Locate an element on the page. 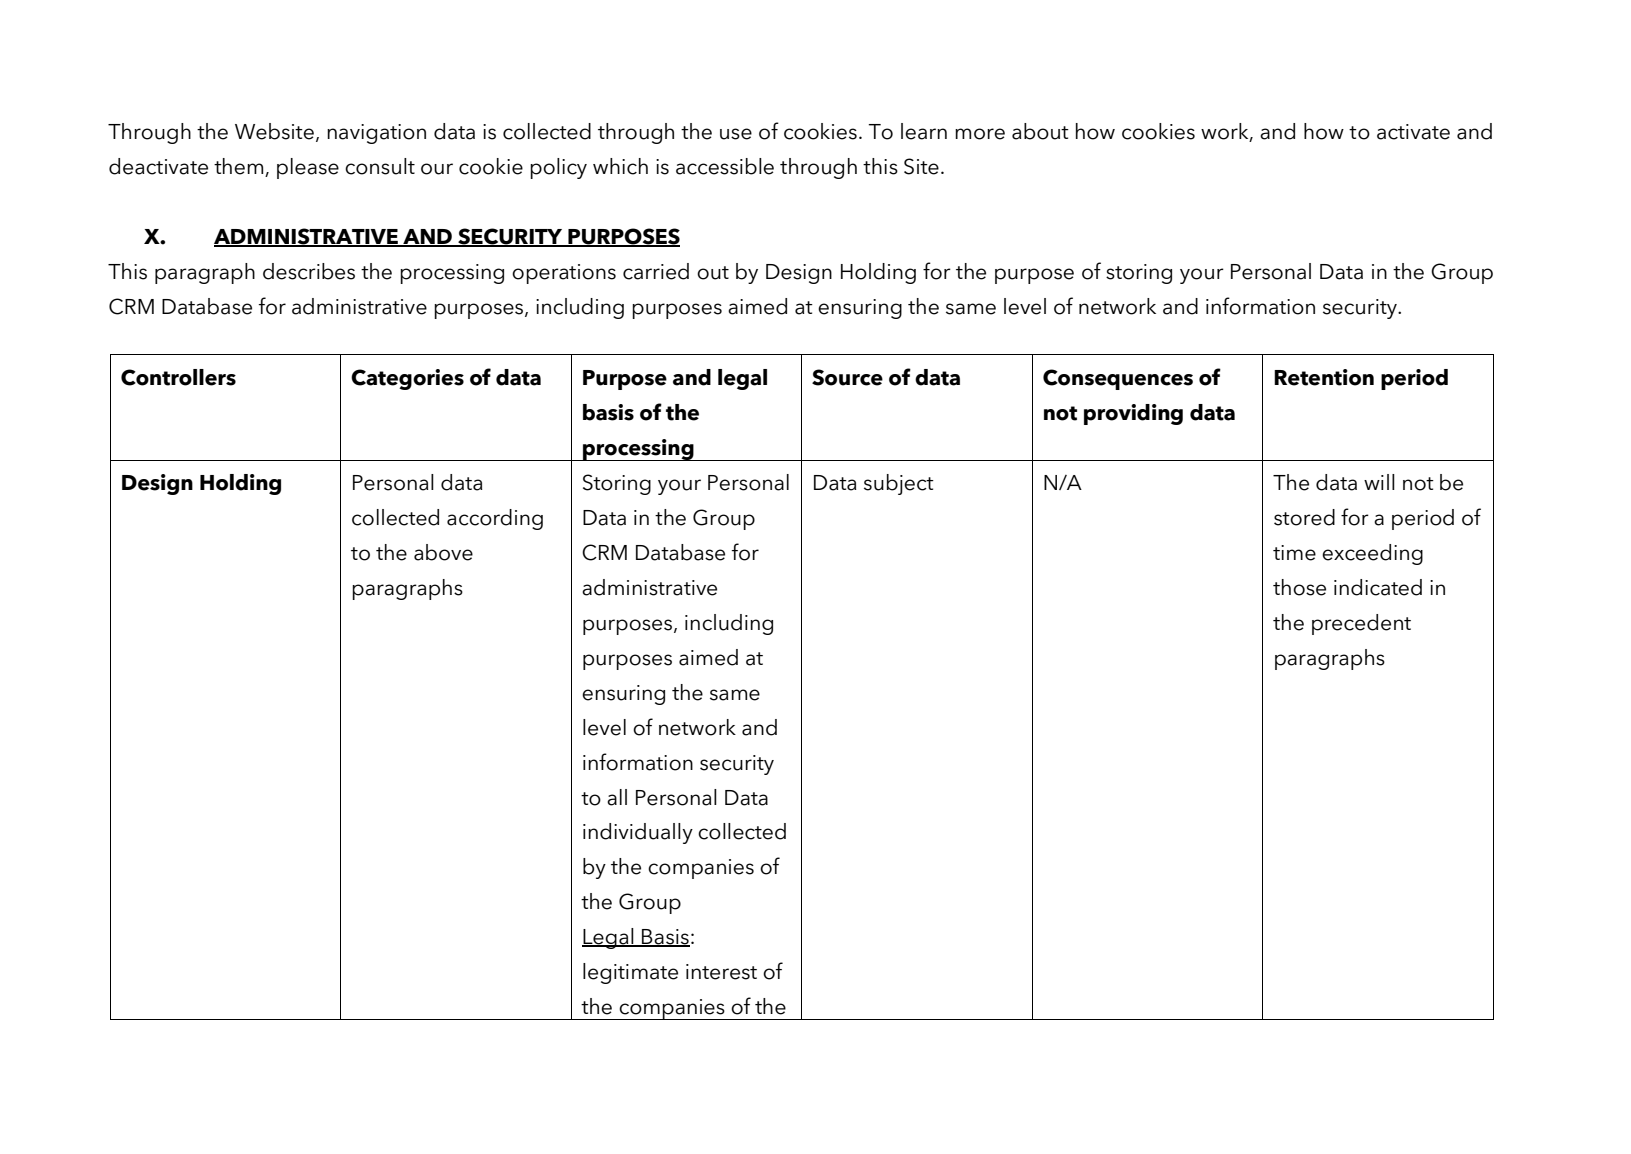 This page has width=1631, height=1154. about is located at coordinates (1040, 131).
